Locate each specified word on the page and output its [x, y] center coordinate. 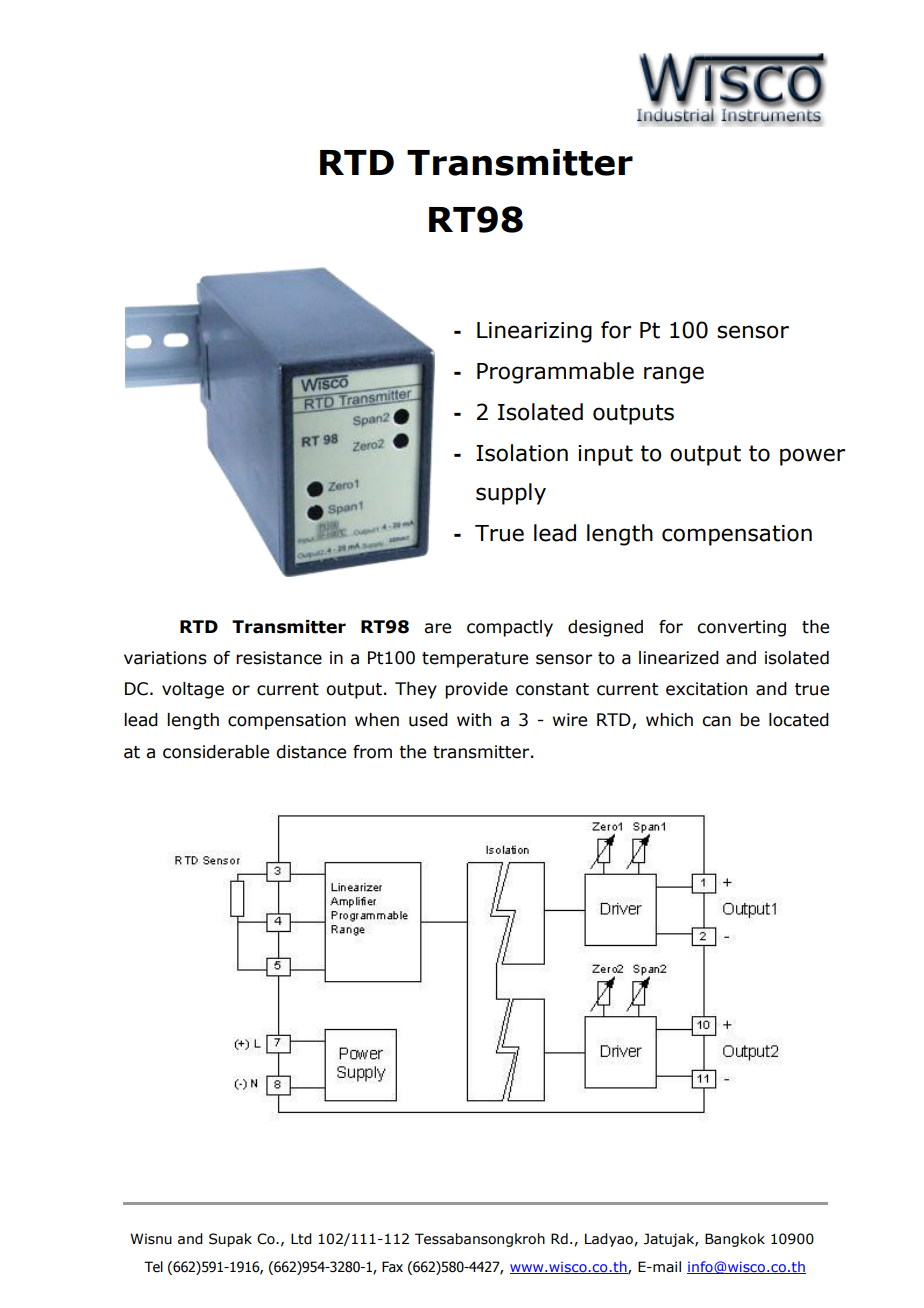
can [716, 721]
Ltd [301, 1239]
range [674, 375]
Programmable [555, 373]
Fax [392, 1267]
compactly [510, 628]
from [372, 752]
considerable [216, 752]
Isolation [522, 453]
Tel [153, 1267]
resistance [279, 658]
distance [311, 752]
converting [741, 628]
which [669, 720]
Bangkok [735, 1240]
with [474, 720]
